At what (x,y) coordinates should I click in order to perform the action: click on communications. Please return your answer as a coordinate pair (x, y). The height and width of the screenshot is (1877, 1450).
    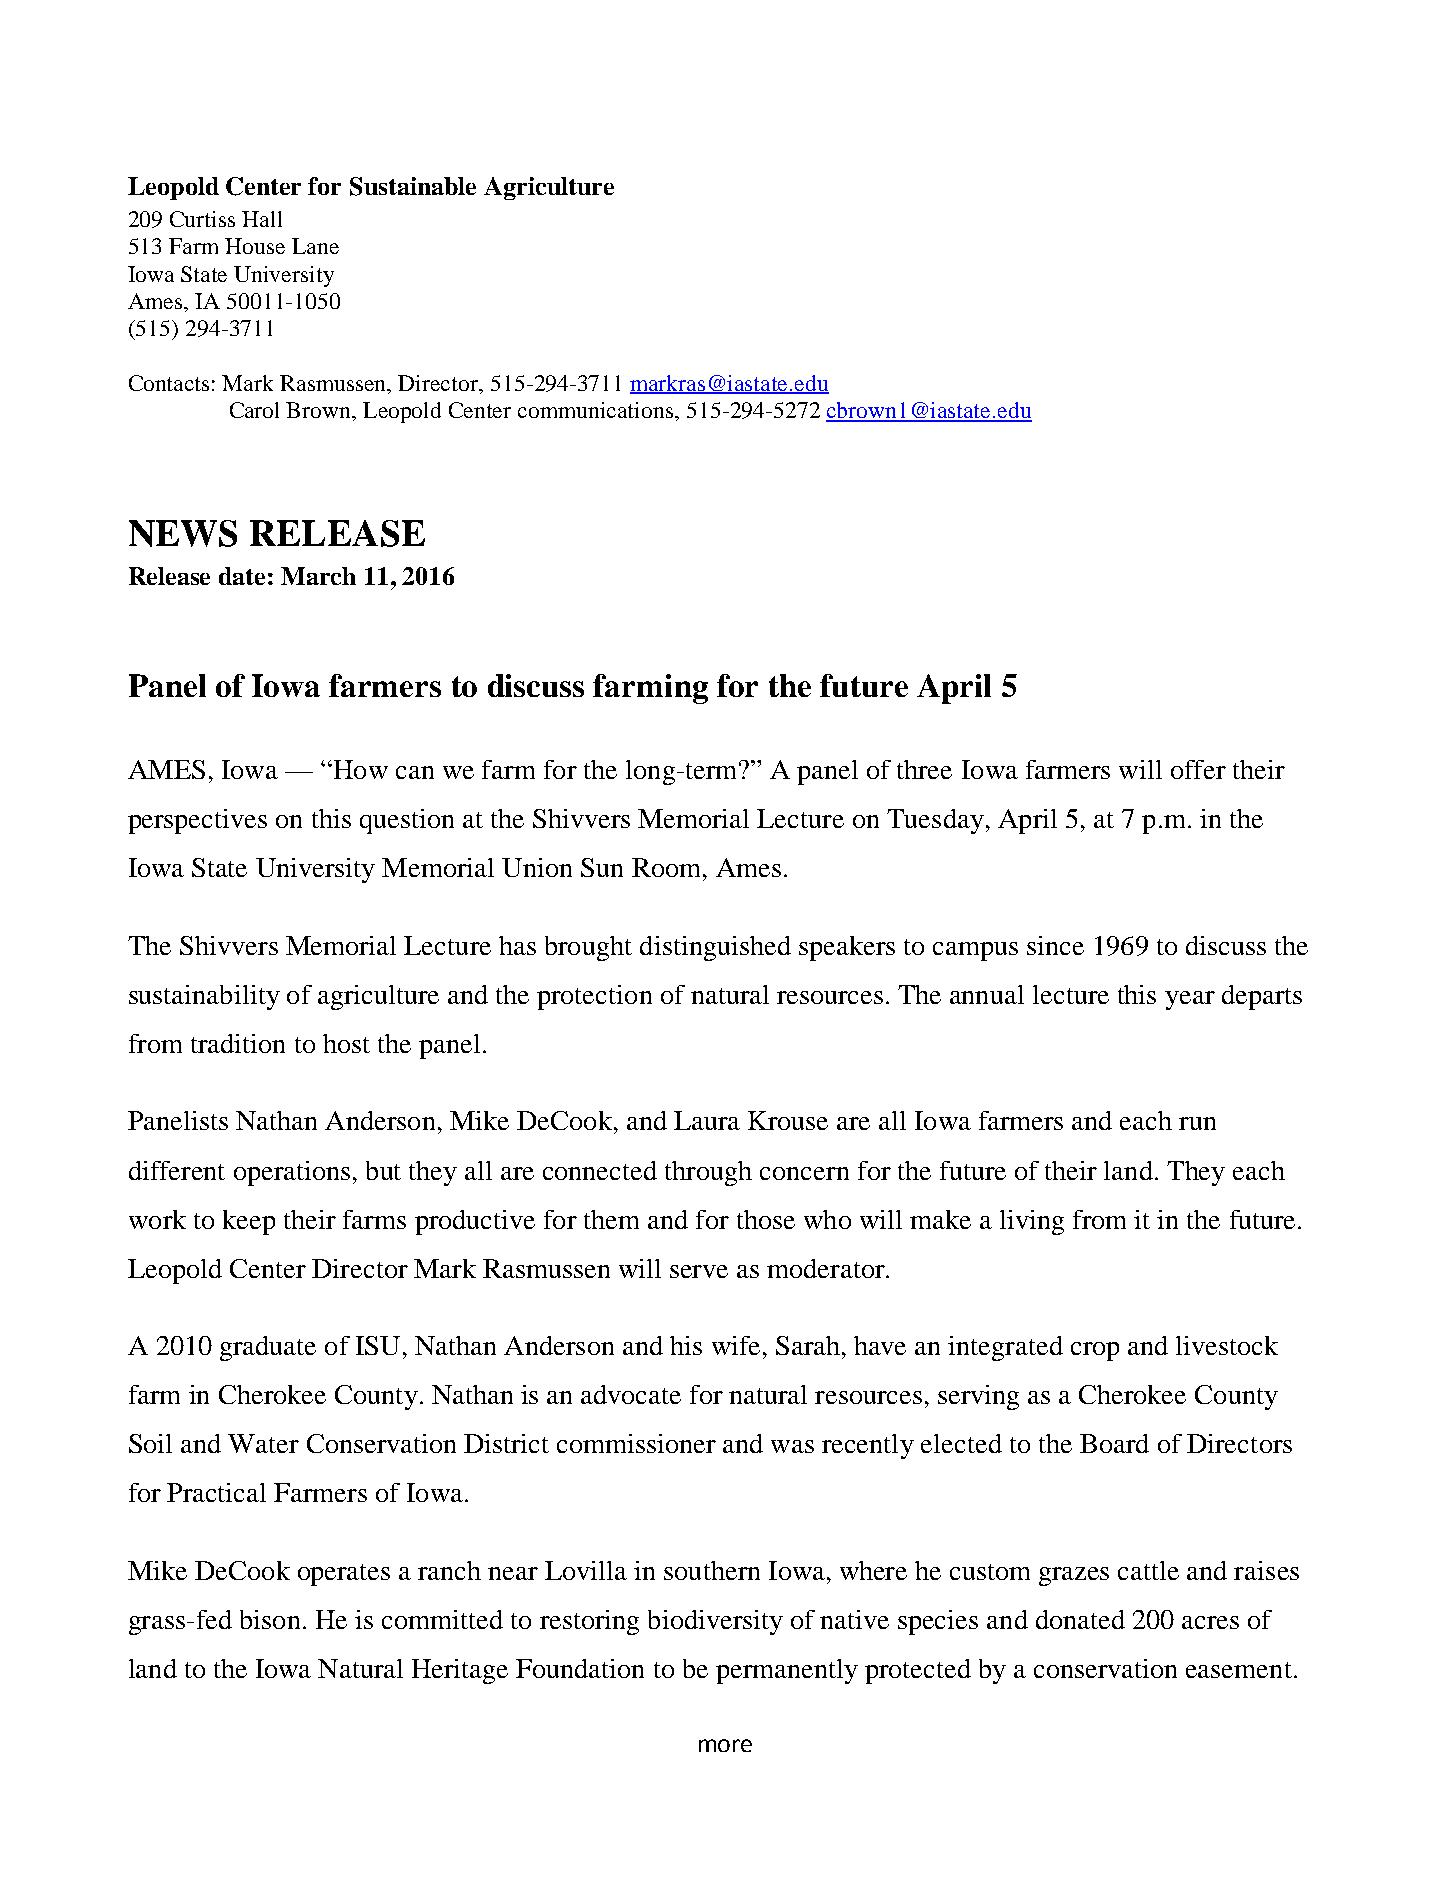
    Looking at the image, I should click on (597, 410).
